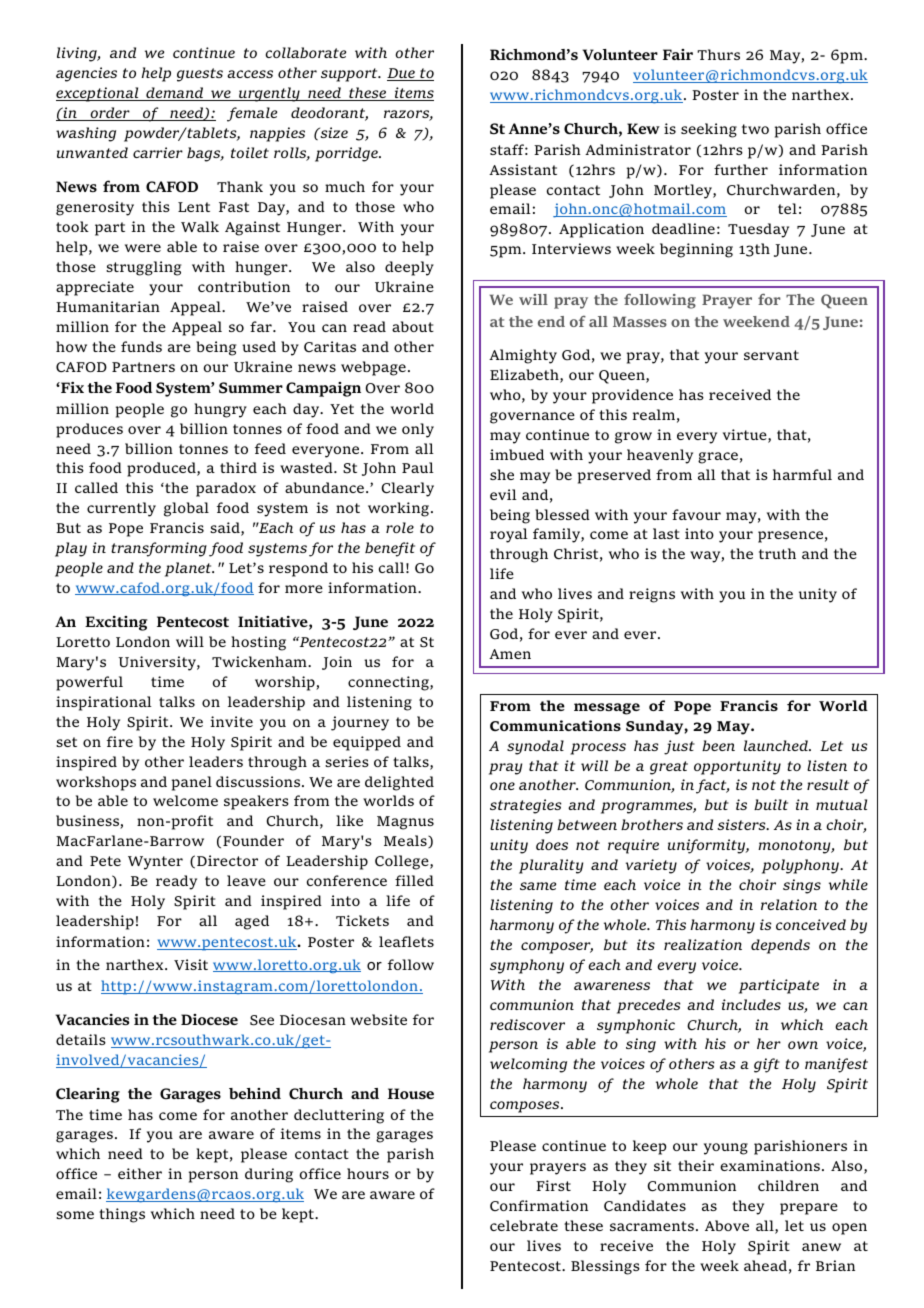  What do you see at coordinates (175, 94) in the page?
I see `demand` at bounding box center [175, 94].
